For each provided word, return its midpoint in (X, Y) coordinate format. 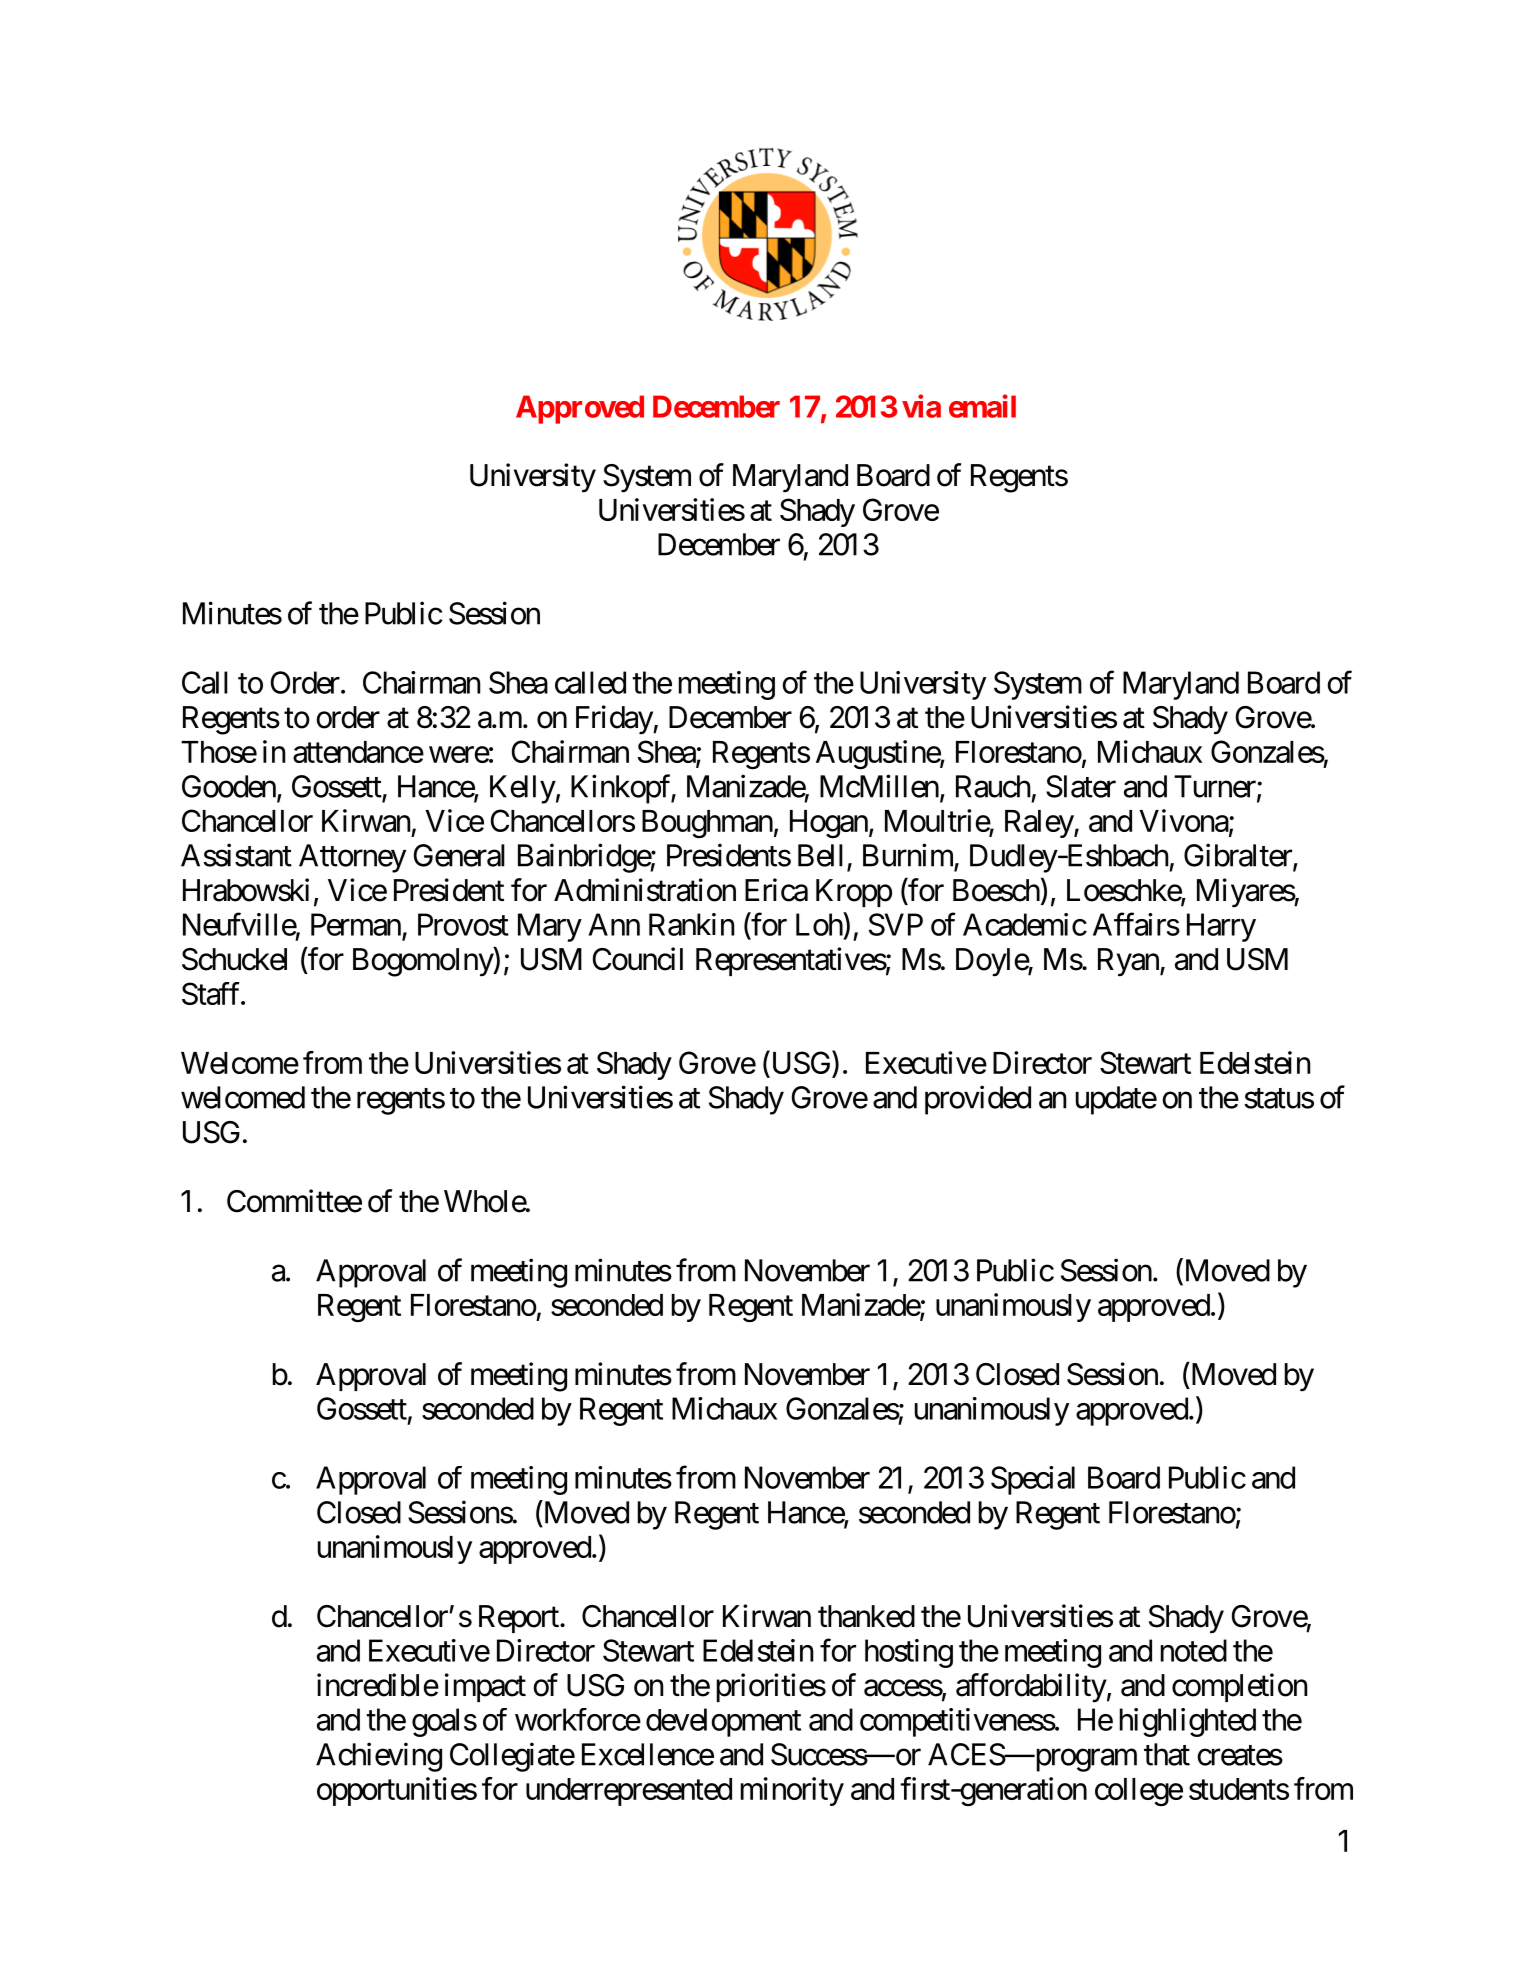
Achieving (379, 1757)
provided (978, 1100)
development (723, 1722)
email (982, 406)
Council (638, 959)
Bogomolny (423, 962)
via (921, 406)
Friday (615, 720)
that (1167, 1754)
